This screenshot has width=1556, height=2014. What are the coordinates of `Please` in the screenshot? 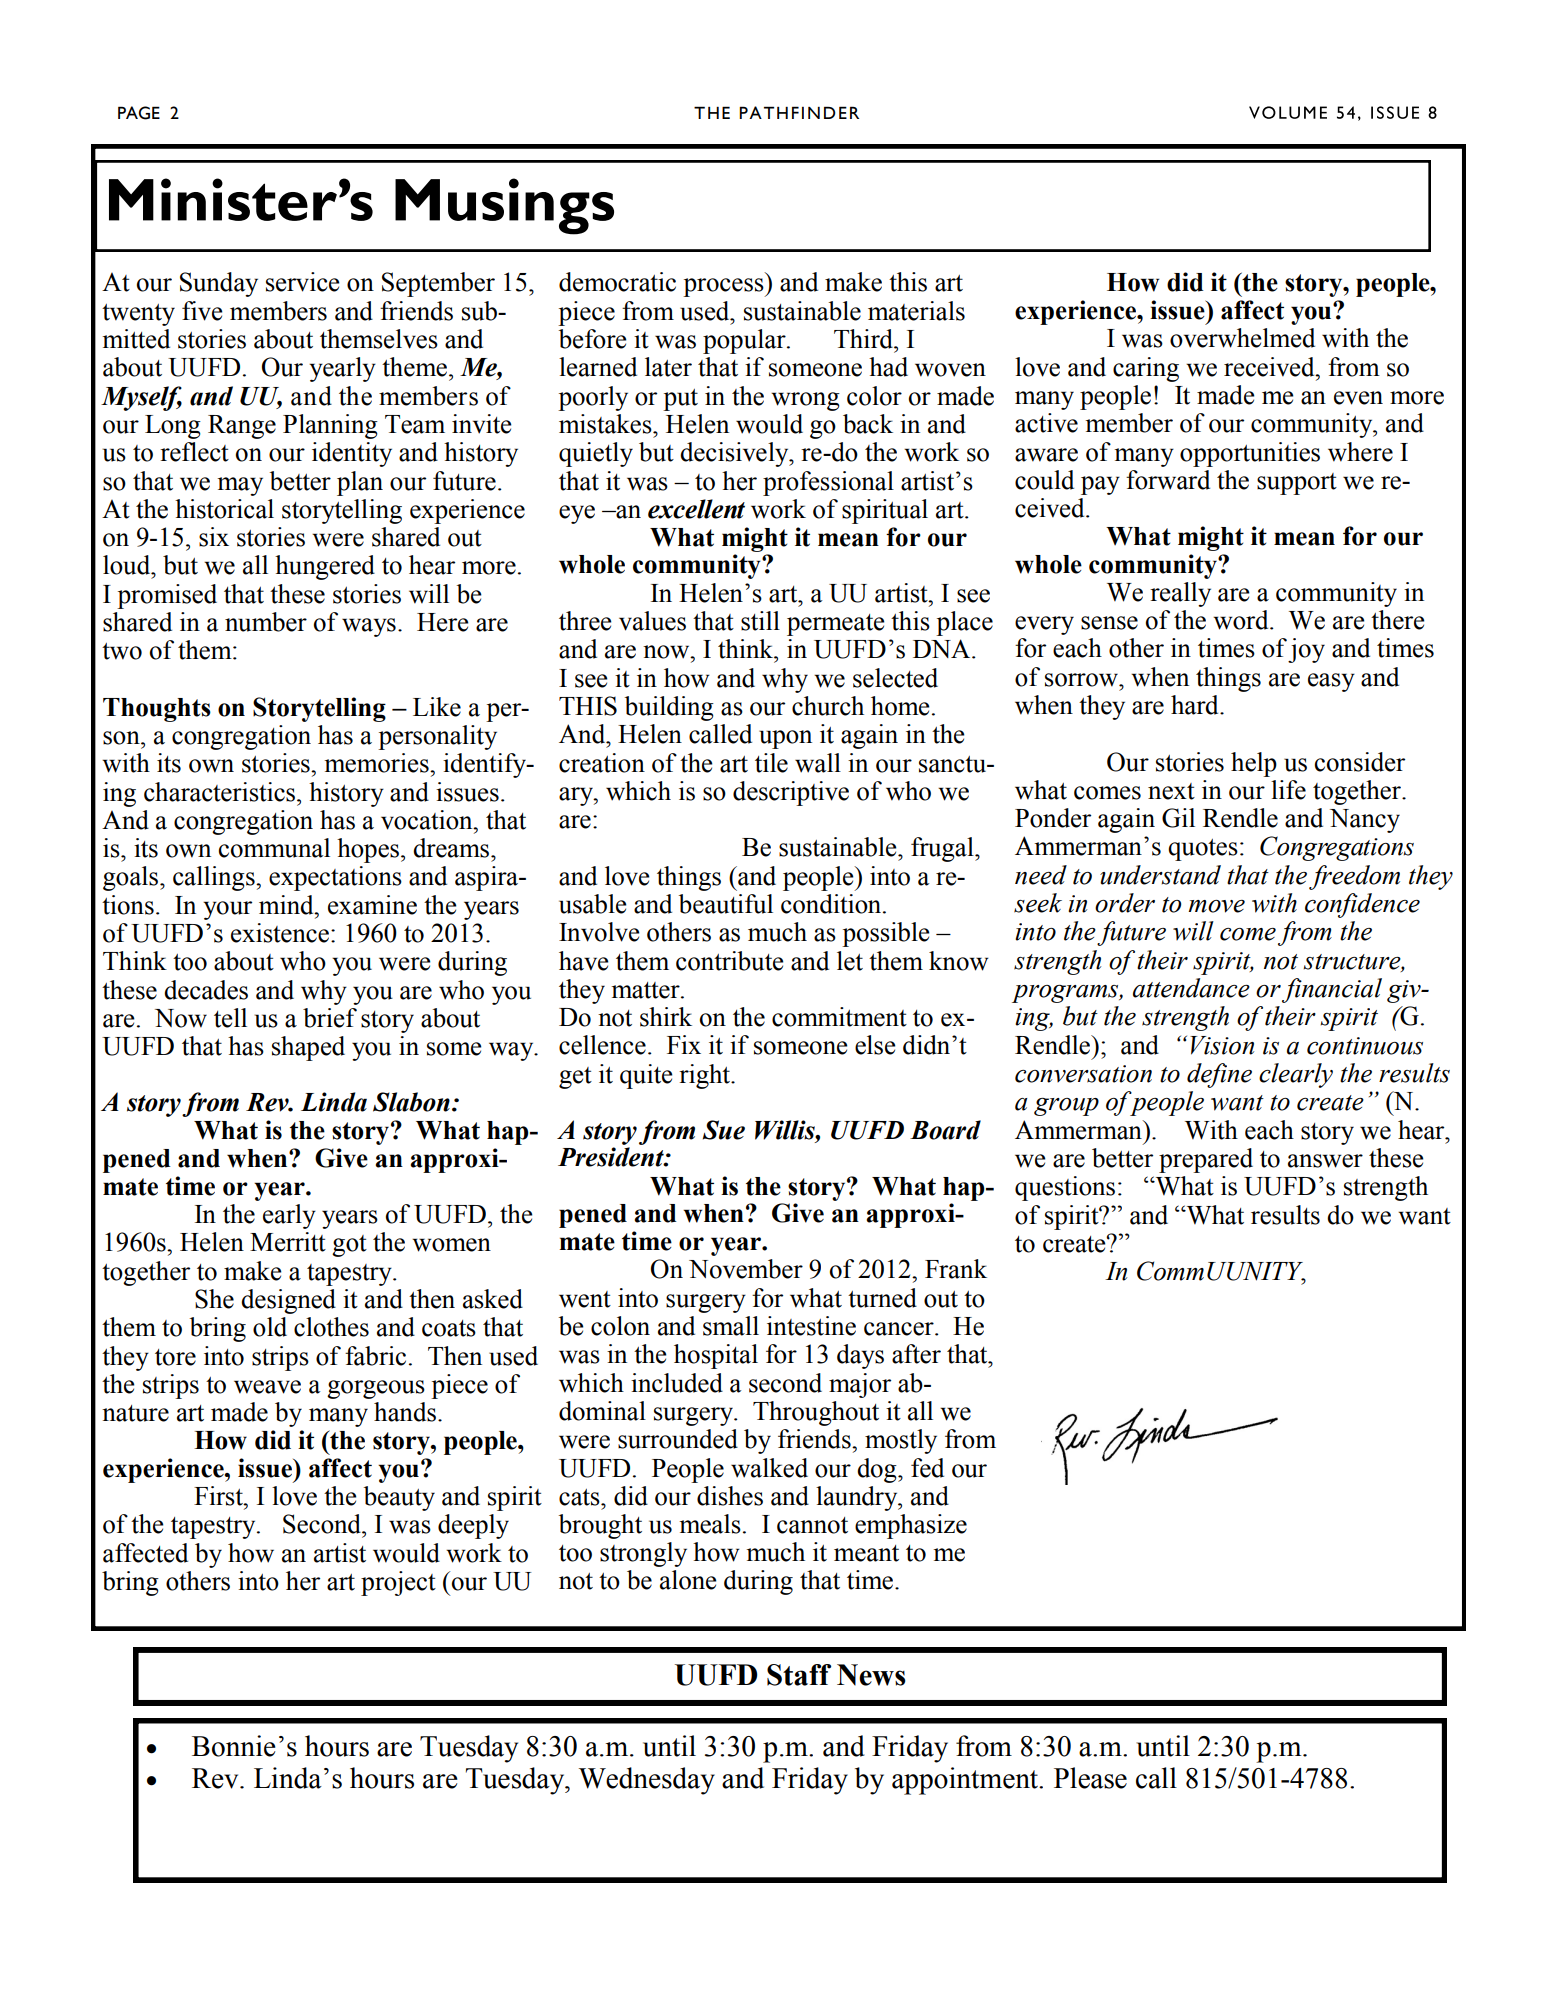 It's located at (1090, 1778).
